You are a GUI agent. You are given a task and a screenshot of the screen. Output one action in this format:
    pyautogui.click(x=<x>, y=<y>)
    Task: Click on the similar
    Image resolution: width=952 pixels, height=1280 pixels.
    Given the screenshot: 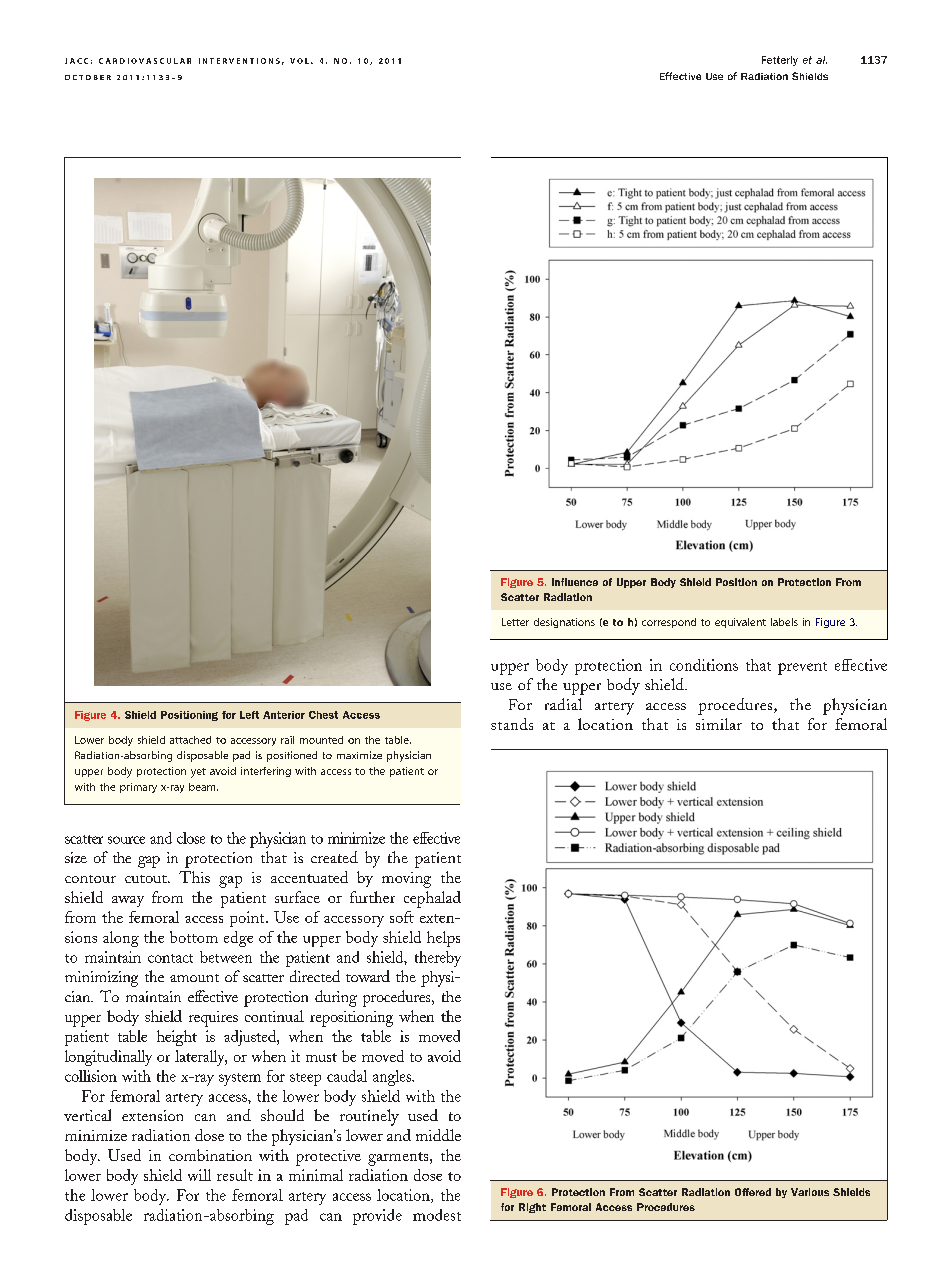 What is the action you would take?
    pyautogui.click(x=719, y=724)
